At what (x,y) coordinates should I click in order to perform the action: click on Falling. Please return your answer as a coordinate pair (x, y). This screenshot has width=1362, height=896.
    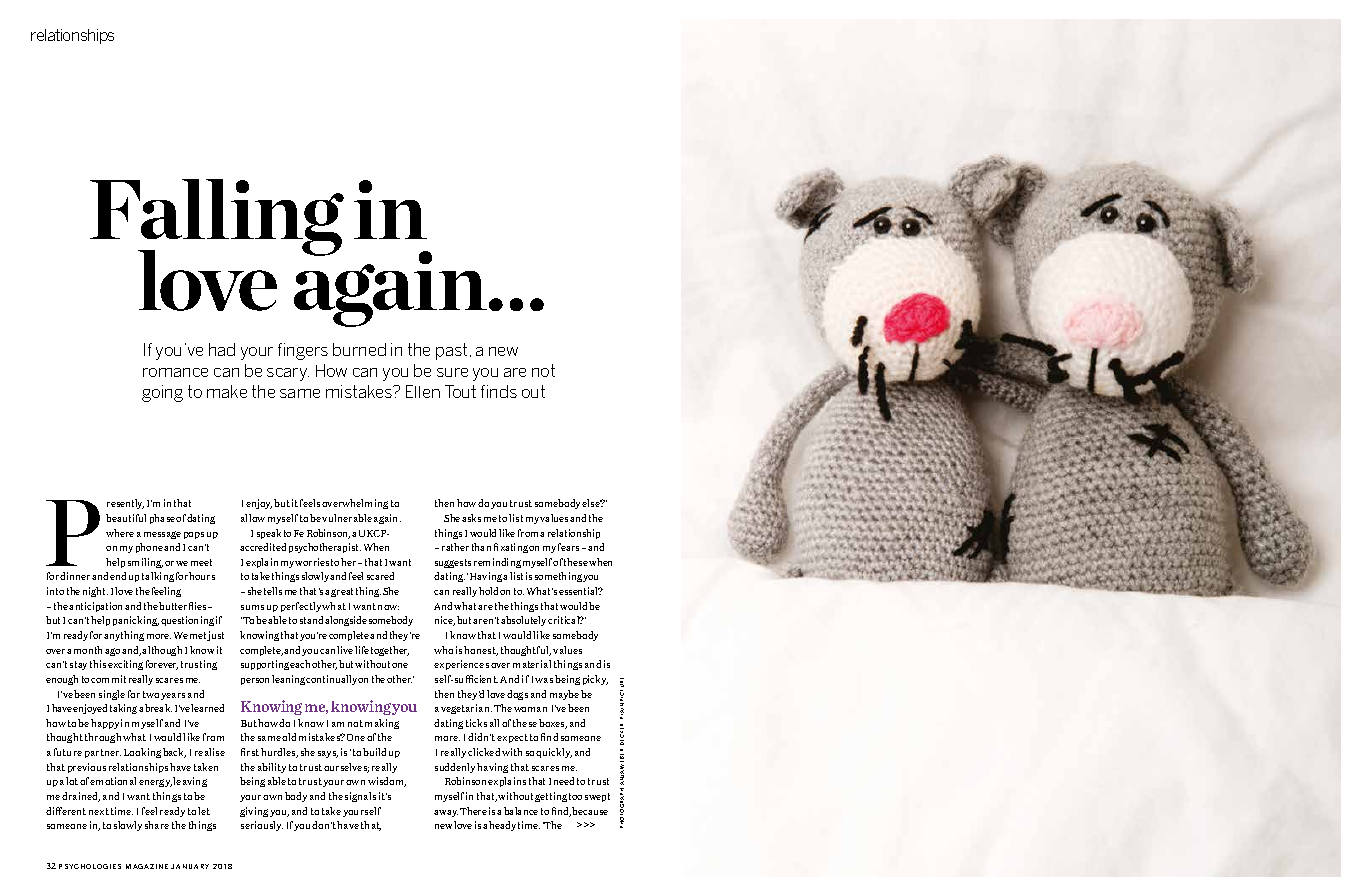
    Looking at the image, I should click on (217, 219).
